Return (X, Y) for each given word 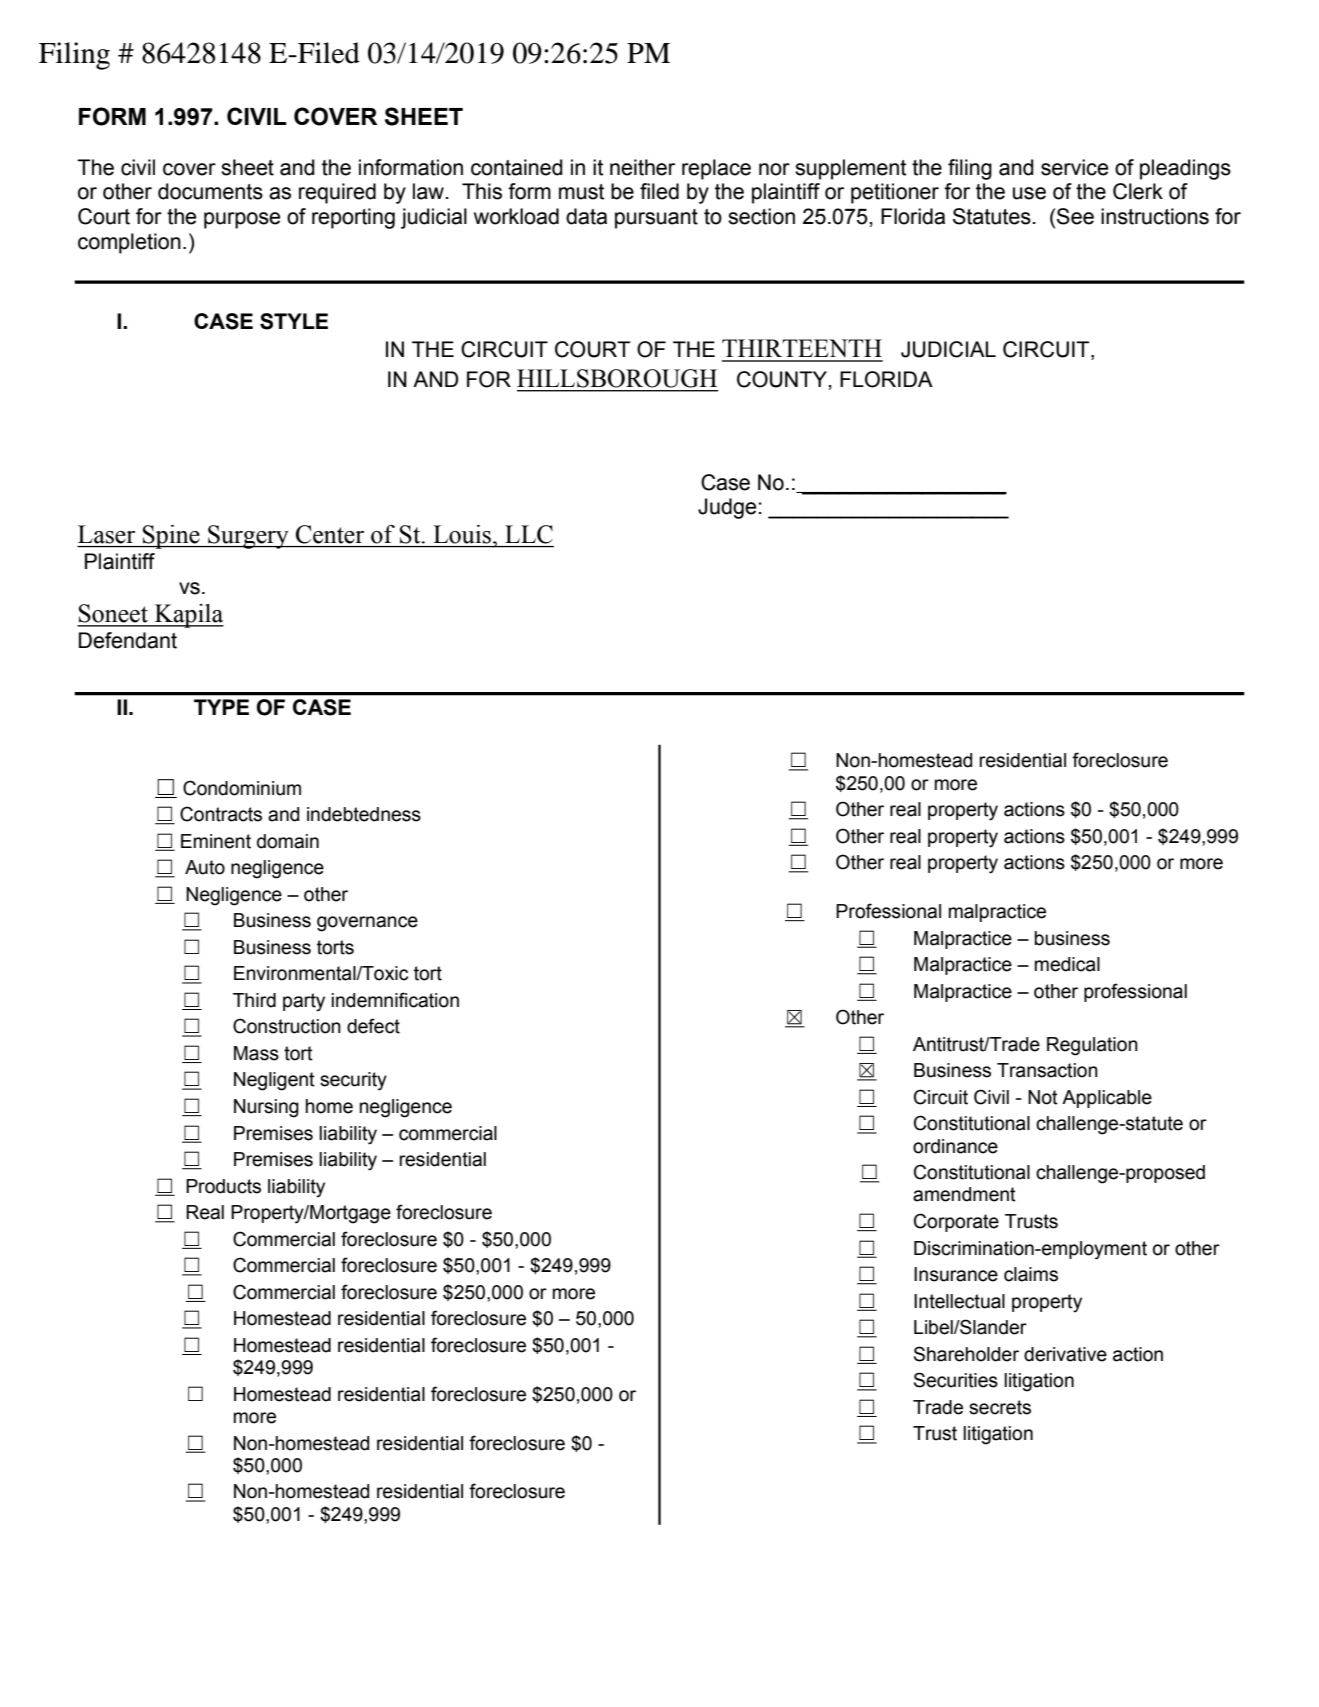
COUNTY (783, 379)
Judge (727, 508)
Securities (956, 1380)
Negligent (274, 1081)
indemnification (395, 1000)
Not (1043, 1097)
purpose (242, 220)
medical (1067, 964)
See (1075, 216)
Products (223, 1186)
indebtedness (364, 814)
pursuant (656, 219)
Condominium (242, 788)
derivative (1065, 1354)
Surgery (248, 537)
